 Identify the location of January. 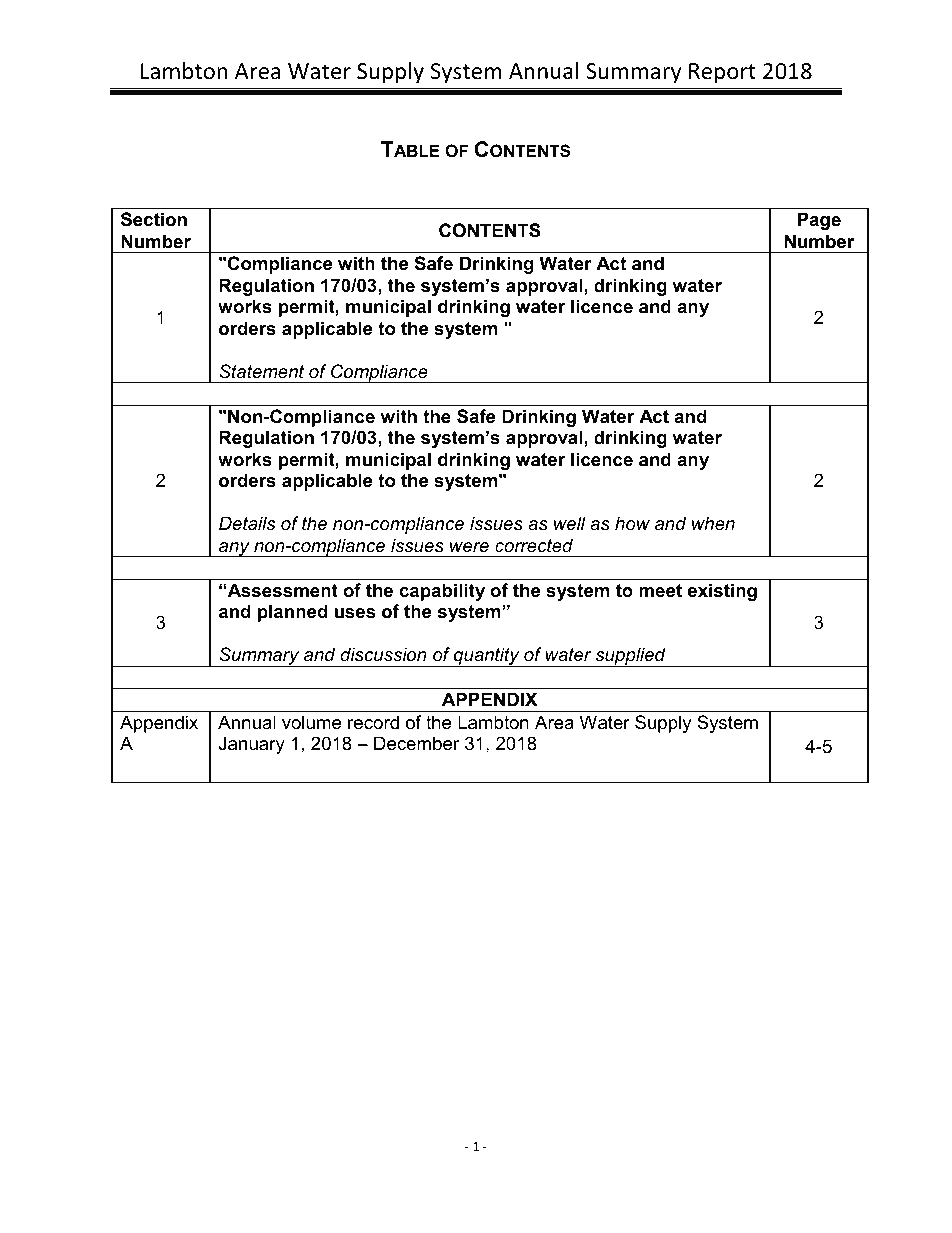
(252, 745).
